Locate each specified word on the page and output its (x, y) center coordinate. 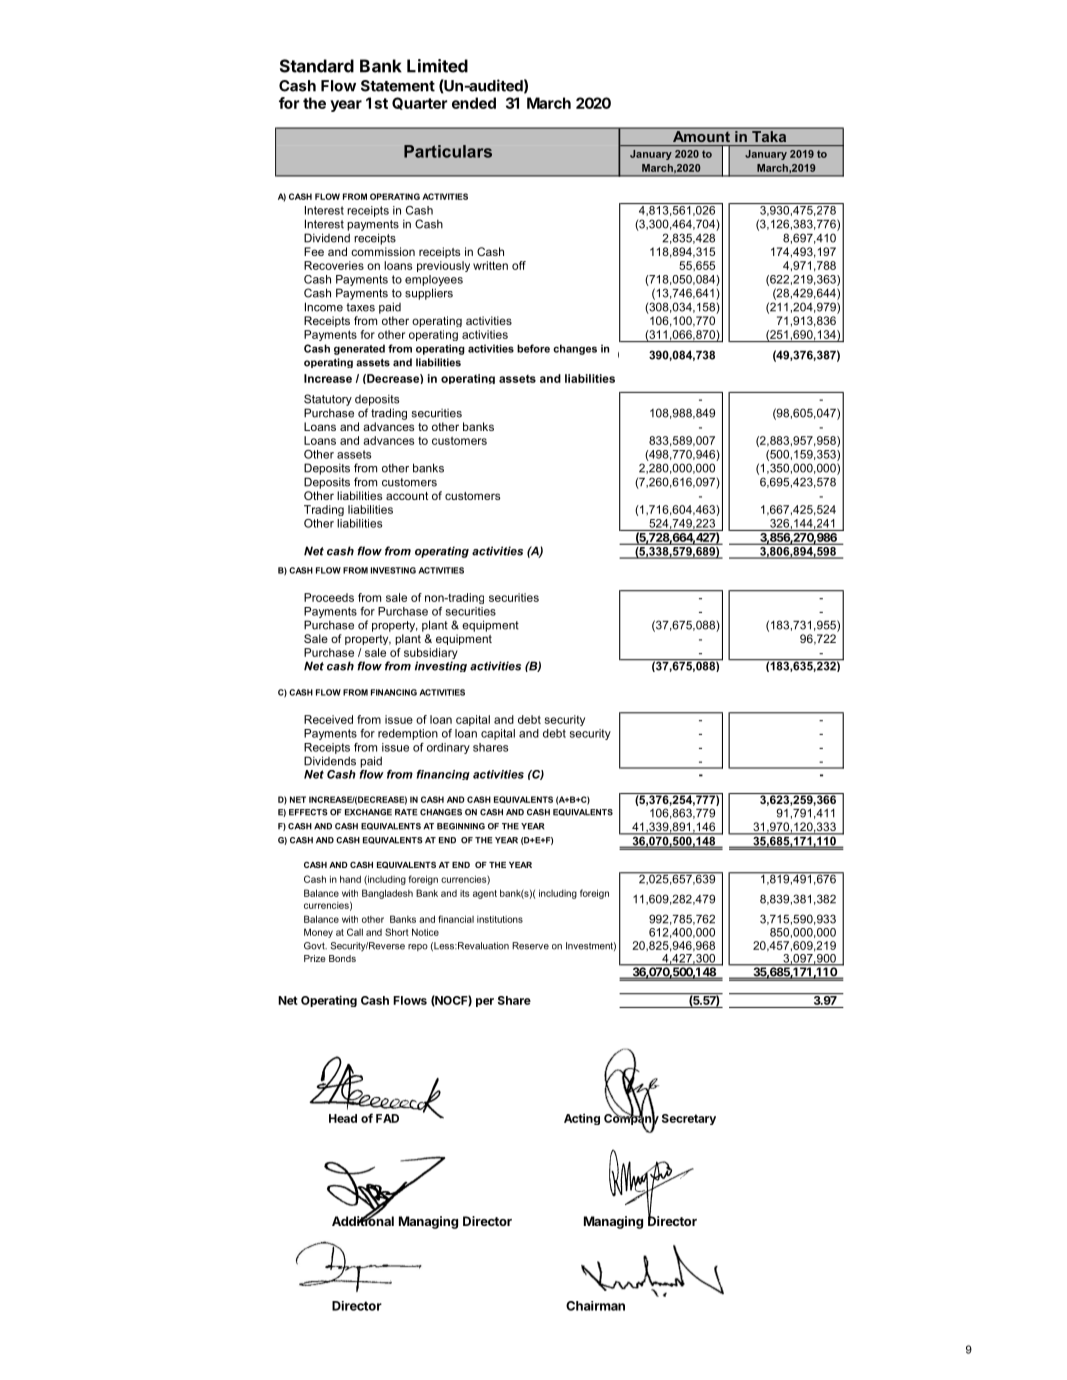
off (519, 265)
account (407, 496)
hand (350, 879)
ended (474, 103)
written (490, 265)
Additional (363, 1220)
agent (485, 894)
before (533, 348)
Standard (317, 66)
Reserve (530, 946)
